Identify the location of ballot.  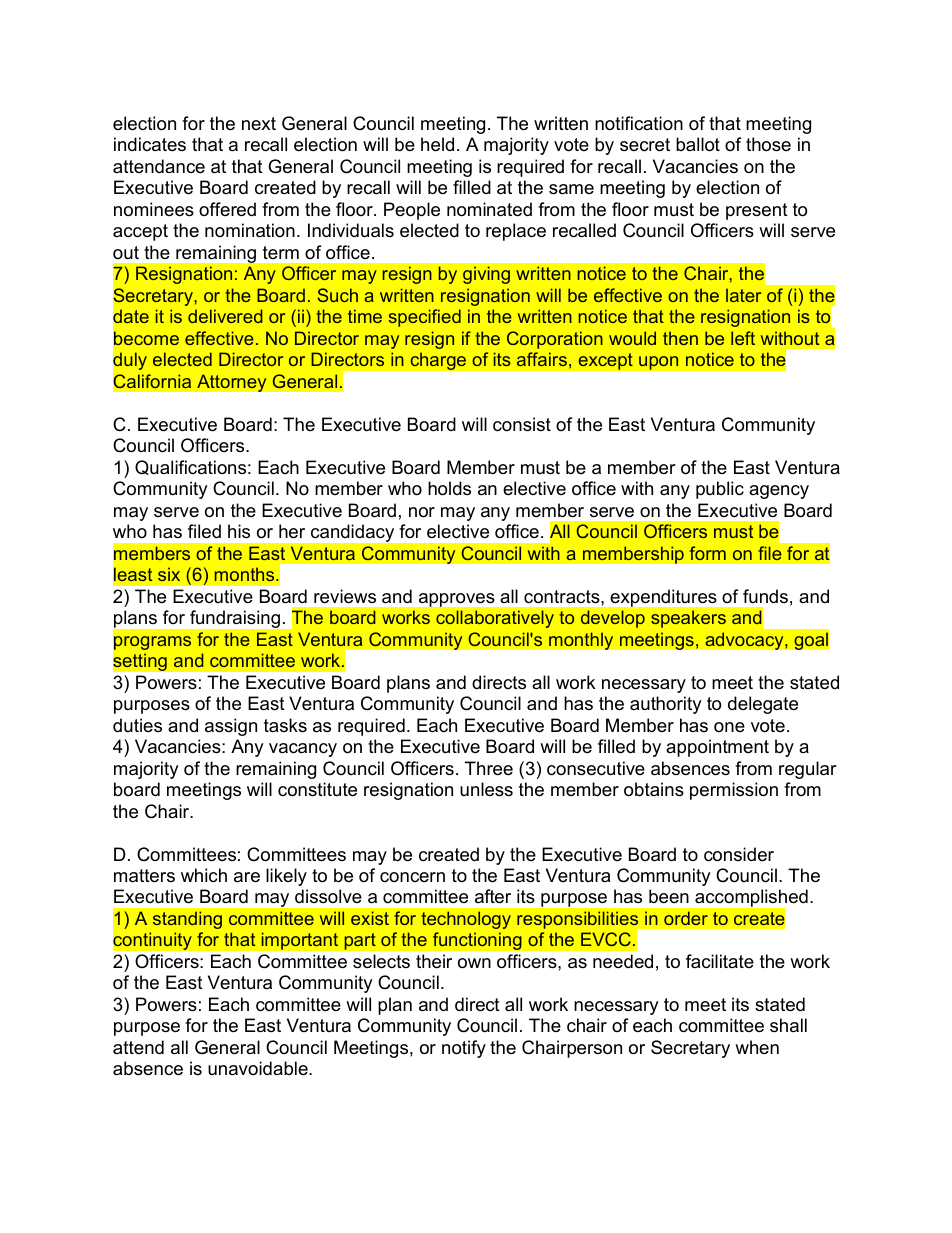
(698, 144).
